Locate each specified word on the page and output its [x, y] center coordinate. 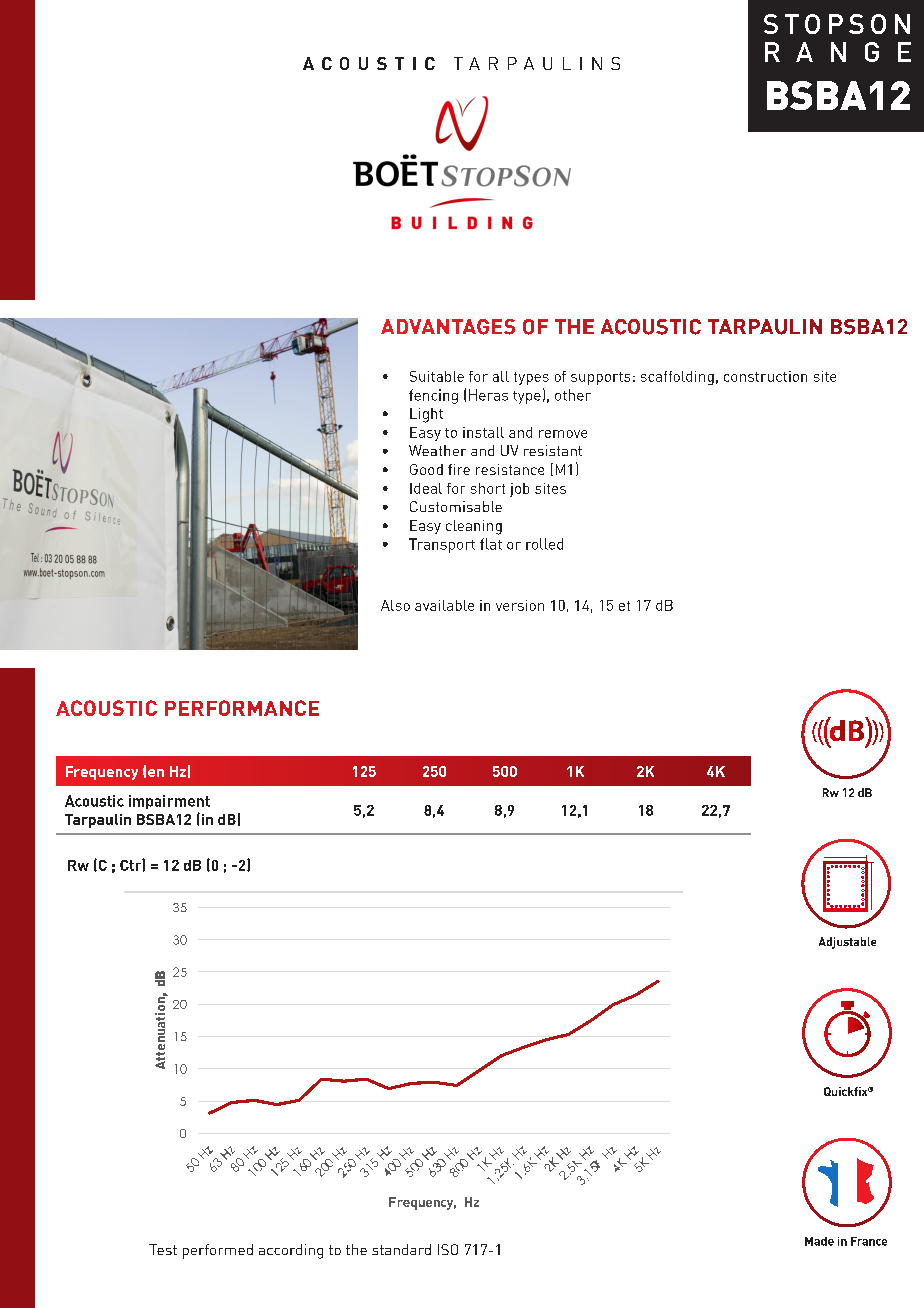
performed [218, 1251]
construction [765, 376]
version [520, 605]
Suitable [437, 376]
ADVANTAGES [448, 327]
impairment [169, 802]
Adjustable [847, 943]
